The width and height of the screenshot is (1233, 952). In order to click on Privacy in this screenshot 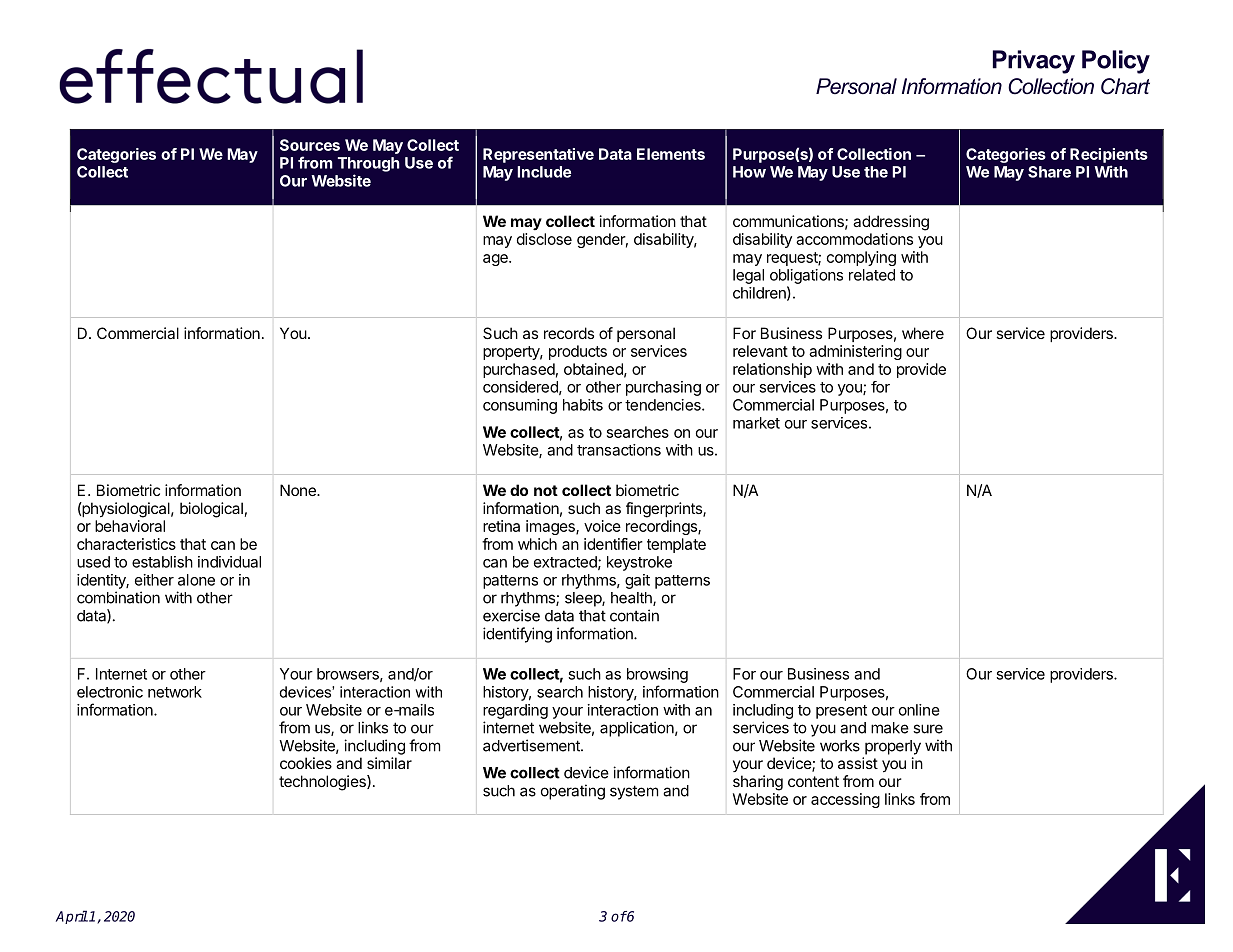, I will do `click(1034, 62)`.
